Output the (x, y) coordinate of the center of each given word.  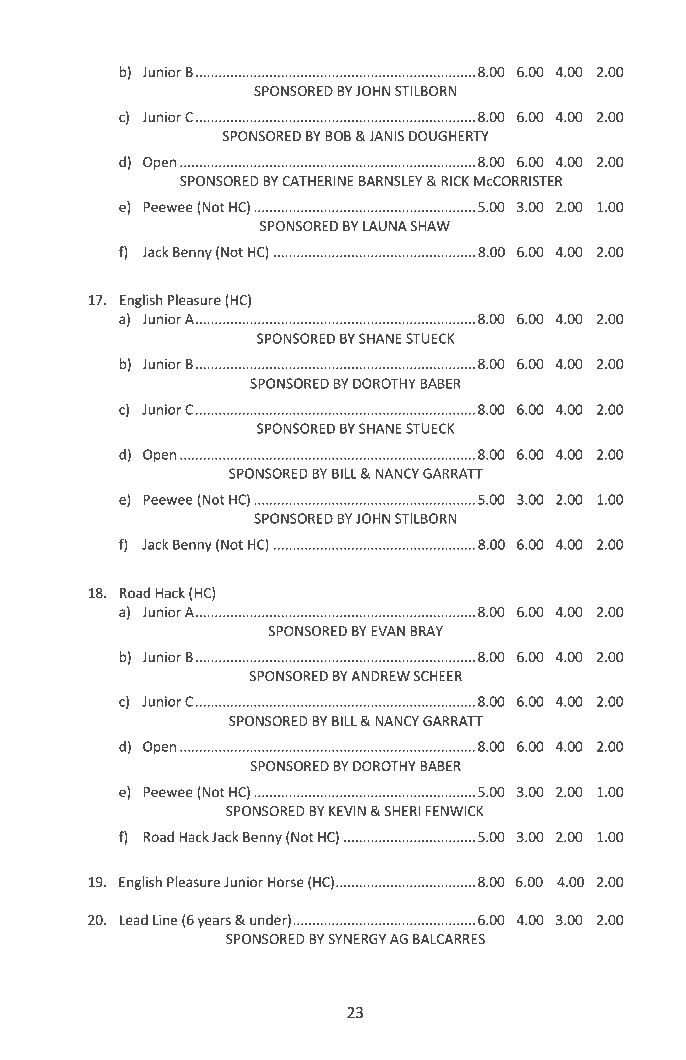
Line (165, 920)
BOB (338, 136)
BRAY (426, 631)
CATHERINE (318, 181)
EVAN (388, 631)
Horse (286, 882)
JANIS (386, 136)
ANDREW (380, 676)
